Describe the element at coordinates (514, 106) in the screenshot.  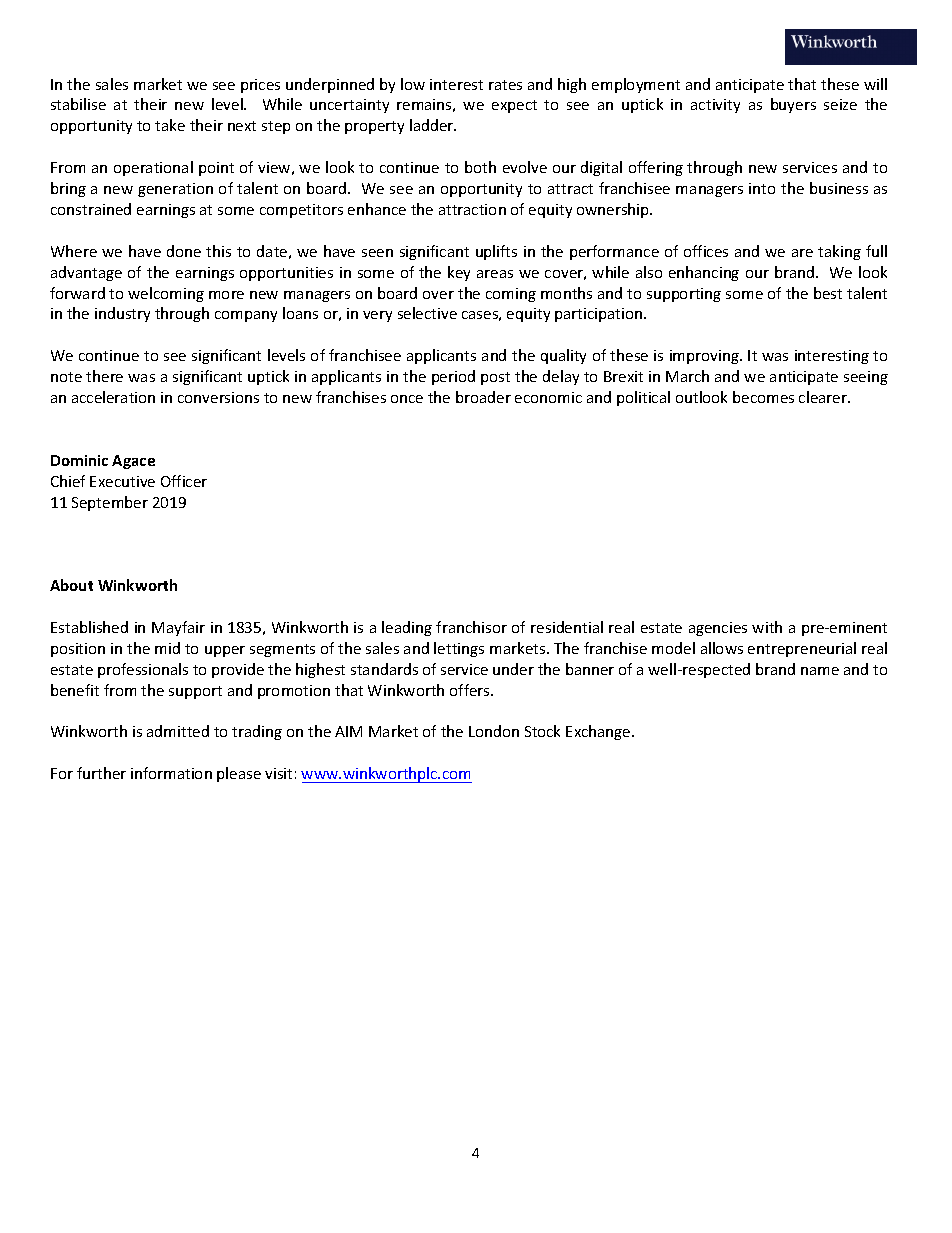
I see `expect` at that location.
